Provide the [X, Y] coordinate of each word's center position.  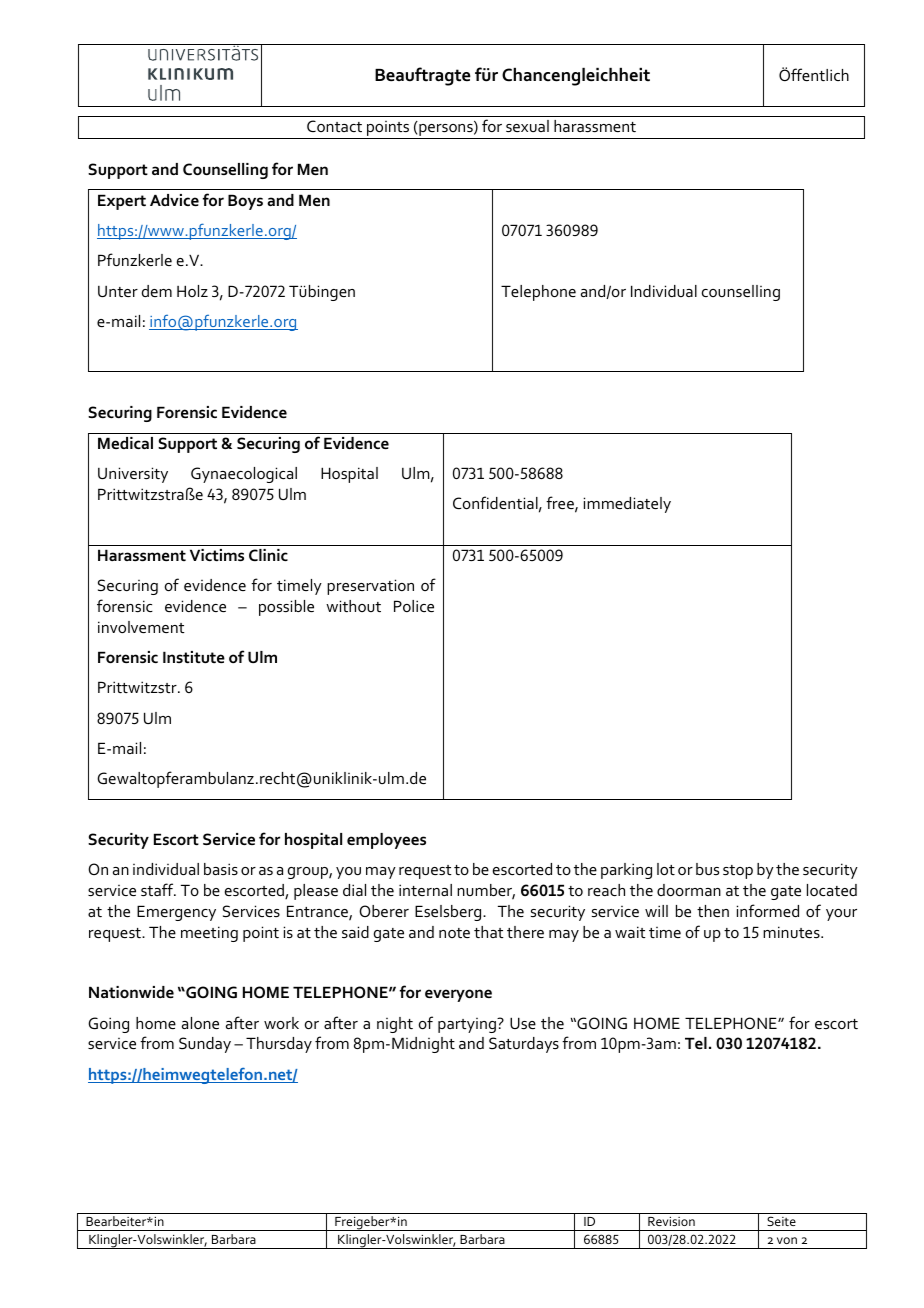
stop [738, 872]
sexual [527, 126]
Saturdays [524, 1045]
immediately [627, 505]
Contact [334, 126]
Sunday [205, 1045]
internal [425, 890]
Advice [174, 200]
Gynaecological [244, 475]
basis [221, 869]
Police [414, 606]
